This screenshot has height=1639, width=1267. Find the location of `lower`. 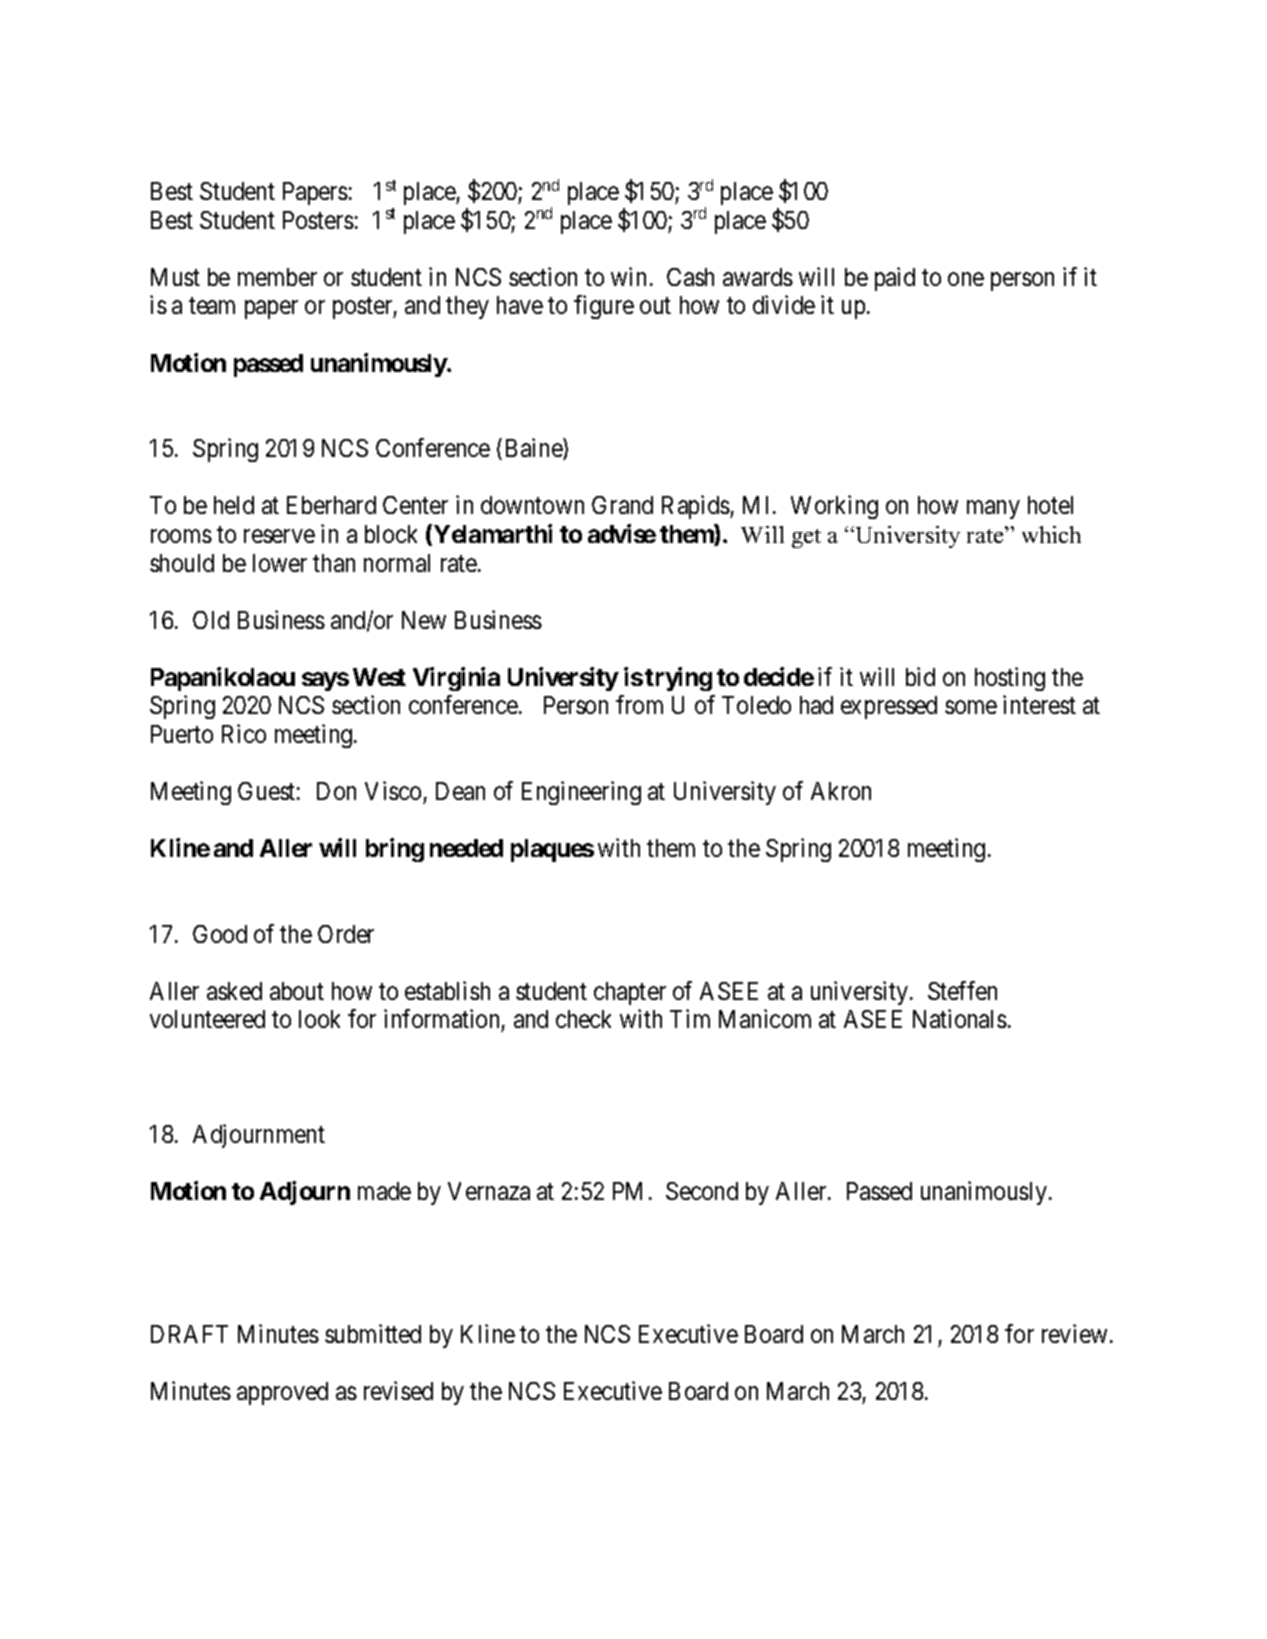

lower is located at coordinates (280, 563).
